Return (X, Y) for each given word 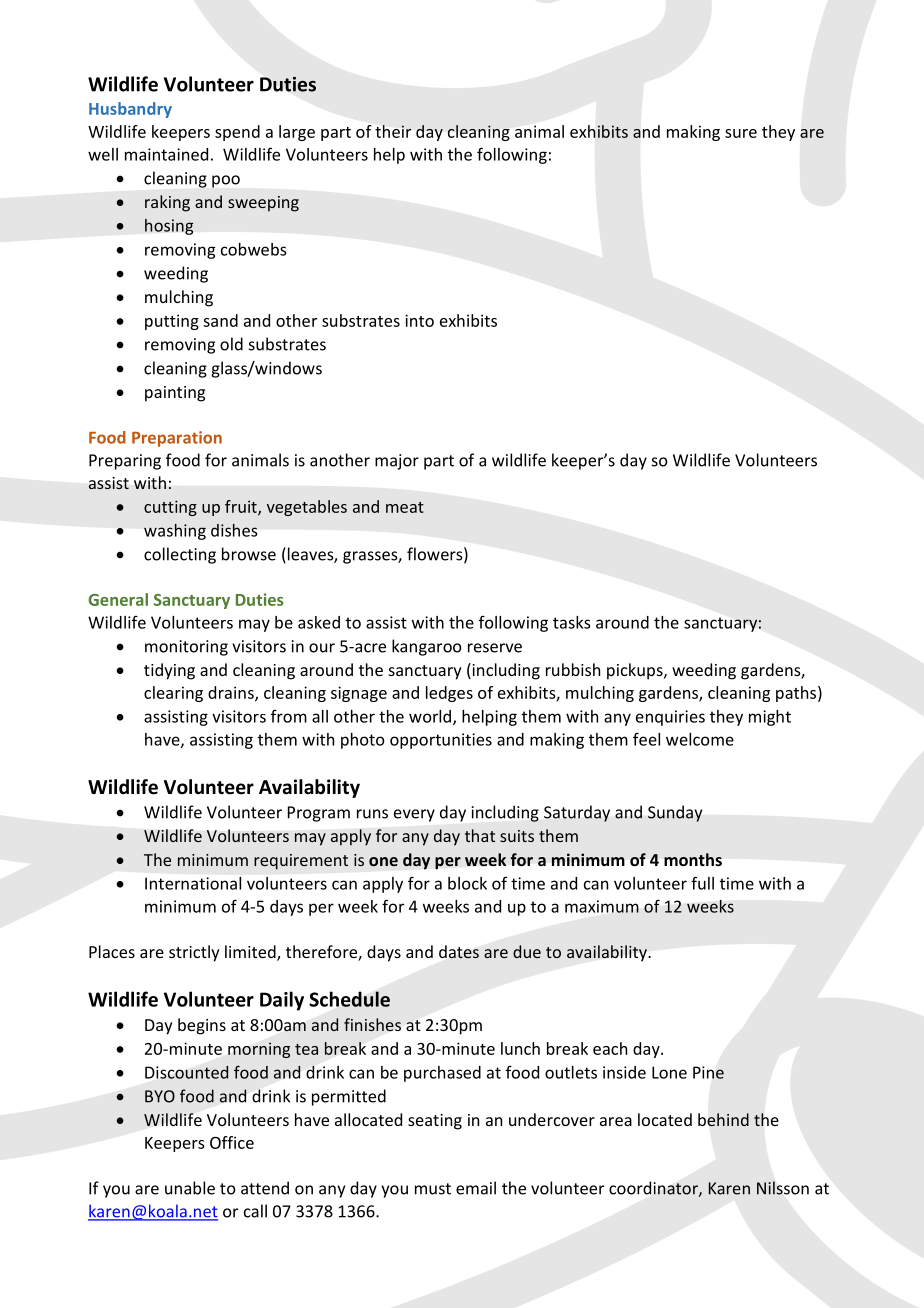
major (397, 462)
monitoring (186, 648)
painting (175, 394)
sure (741, 133)
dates (459, 952)
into (419, 320)
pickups (636, 671)
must (433, 1189)
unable (190, 1188)
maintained (166, 154)
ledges (449, 694)
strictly (194, 953)
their (393, 131)
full (702, 883)
